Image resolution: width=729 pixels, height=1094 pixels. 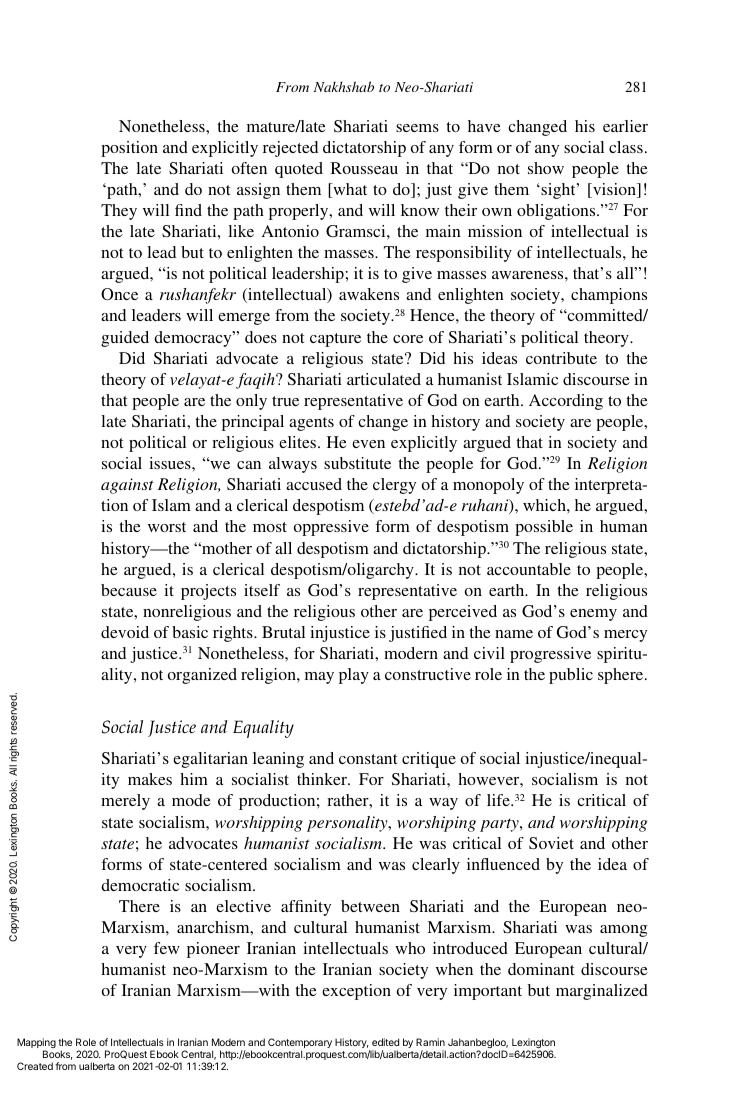 I want to click on They, so click(x=119, y=212).
